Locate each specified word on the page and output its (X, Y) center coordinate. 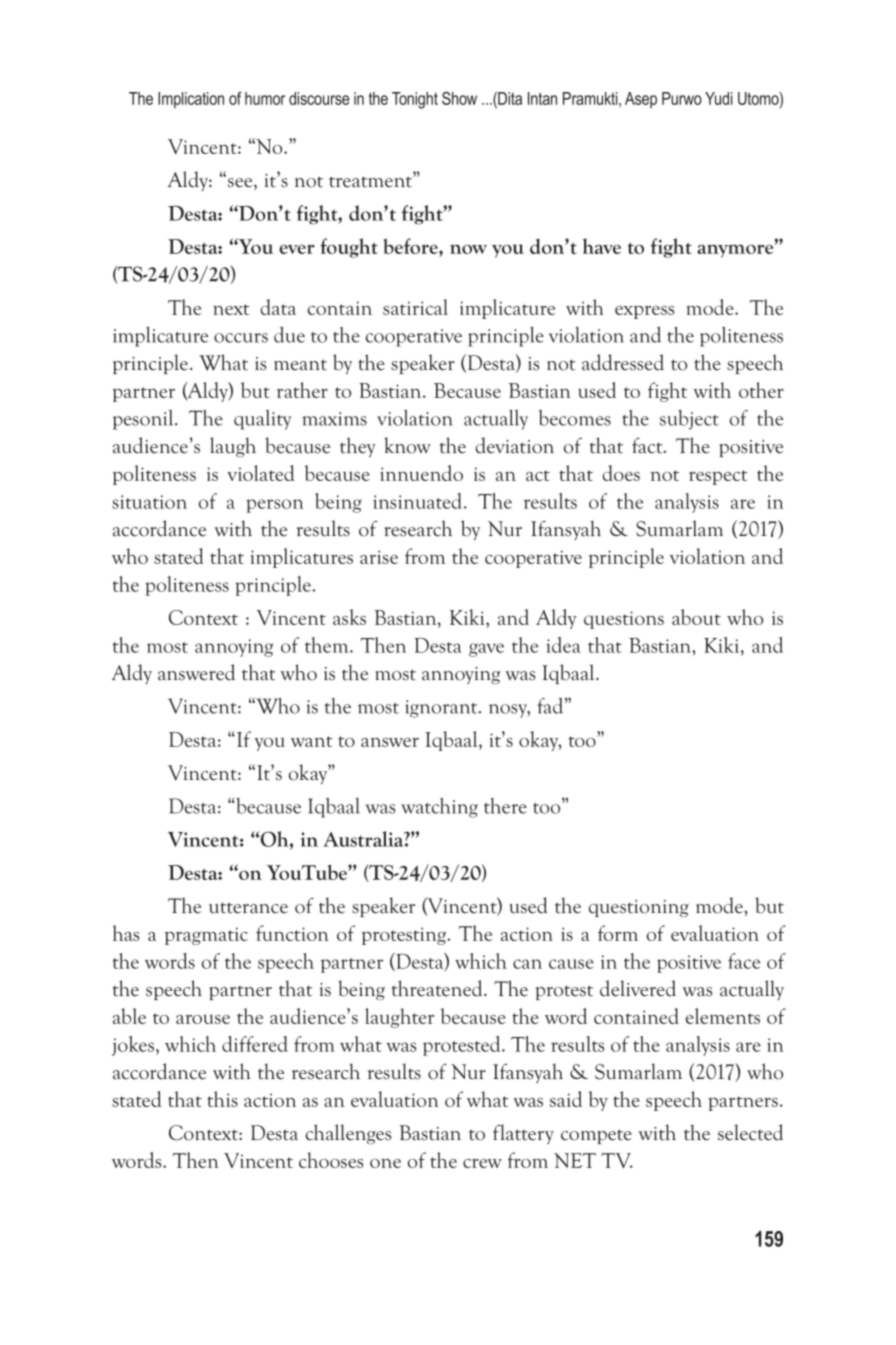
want (311, 741)
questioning (639, 908)
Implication (191, 100)
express (644, 312)
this (222, 1099)
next (231, 309)
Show (459, 98)
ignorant (442, 709)
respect (718, 477)
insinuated (419, 501)
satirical (415, 307)
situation (149, 502)
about (696, 617)
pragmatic (206, 936)
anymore (736, 250)
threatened (438, 988)
